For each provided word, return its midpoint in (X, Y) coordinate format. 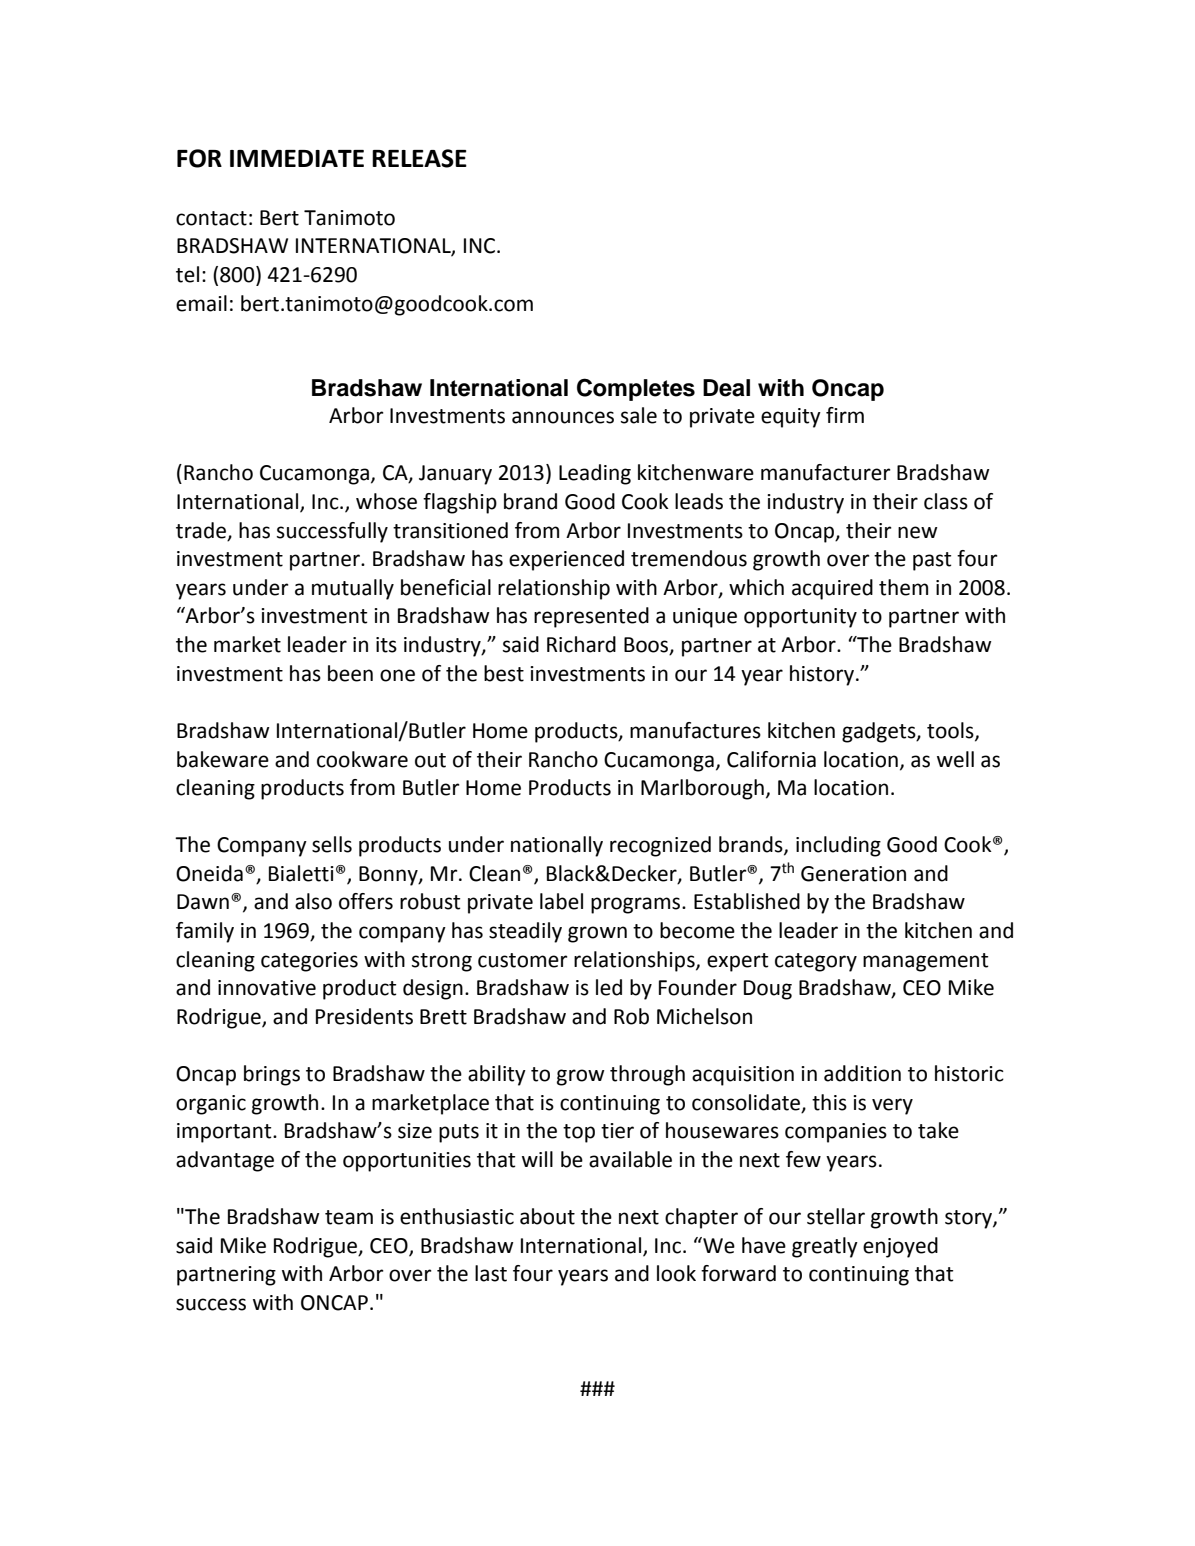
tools (951, 731)
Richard (581, 644)
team (349, 1217)
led (609, 987)
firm (845, 415)
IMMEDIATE (297, 158)
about (547, 1216)
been (350, 673)
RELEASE (419, 158)
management (925, 962)
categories (309, 962)
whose (386, 501)
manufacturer (826, 472)
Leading (595, 474)
